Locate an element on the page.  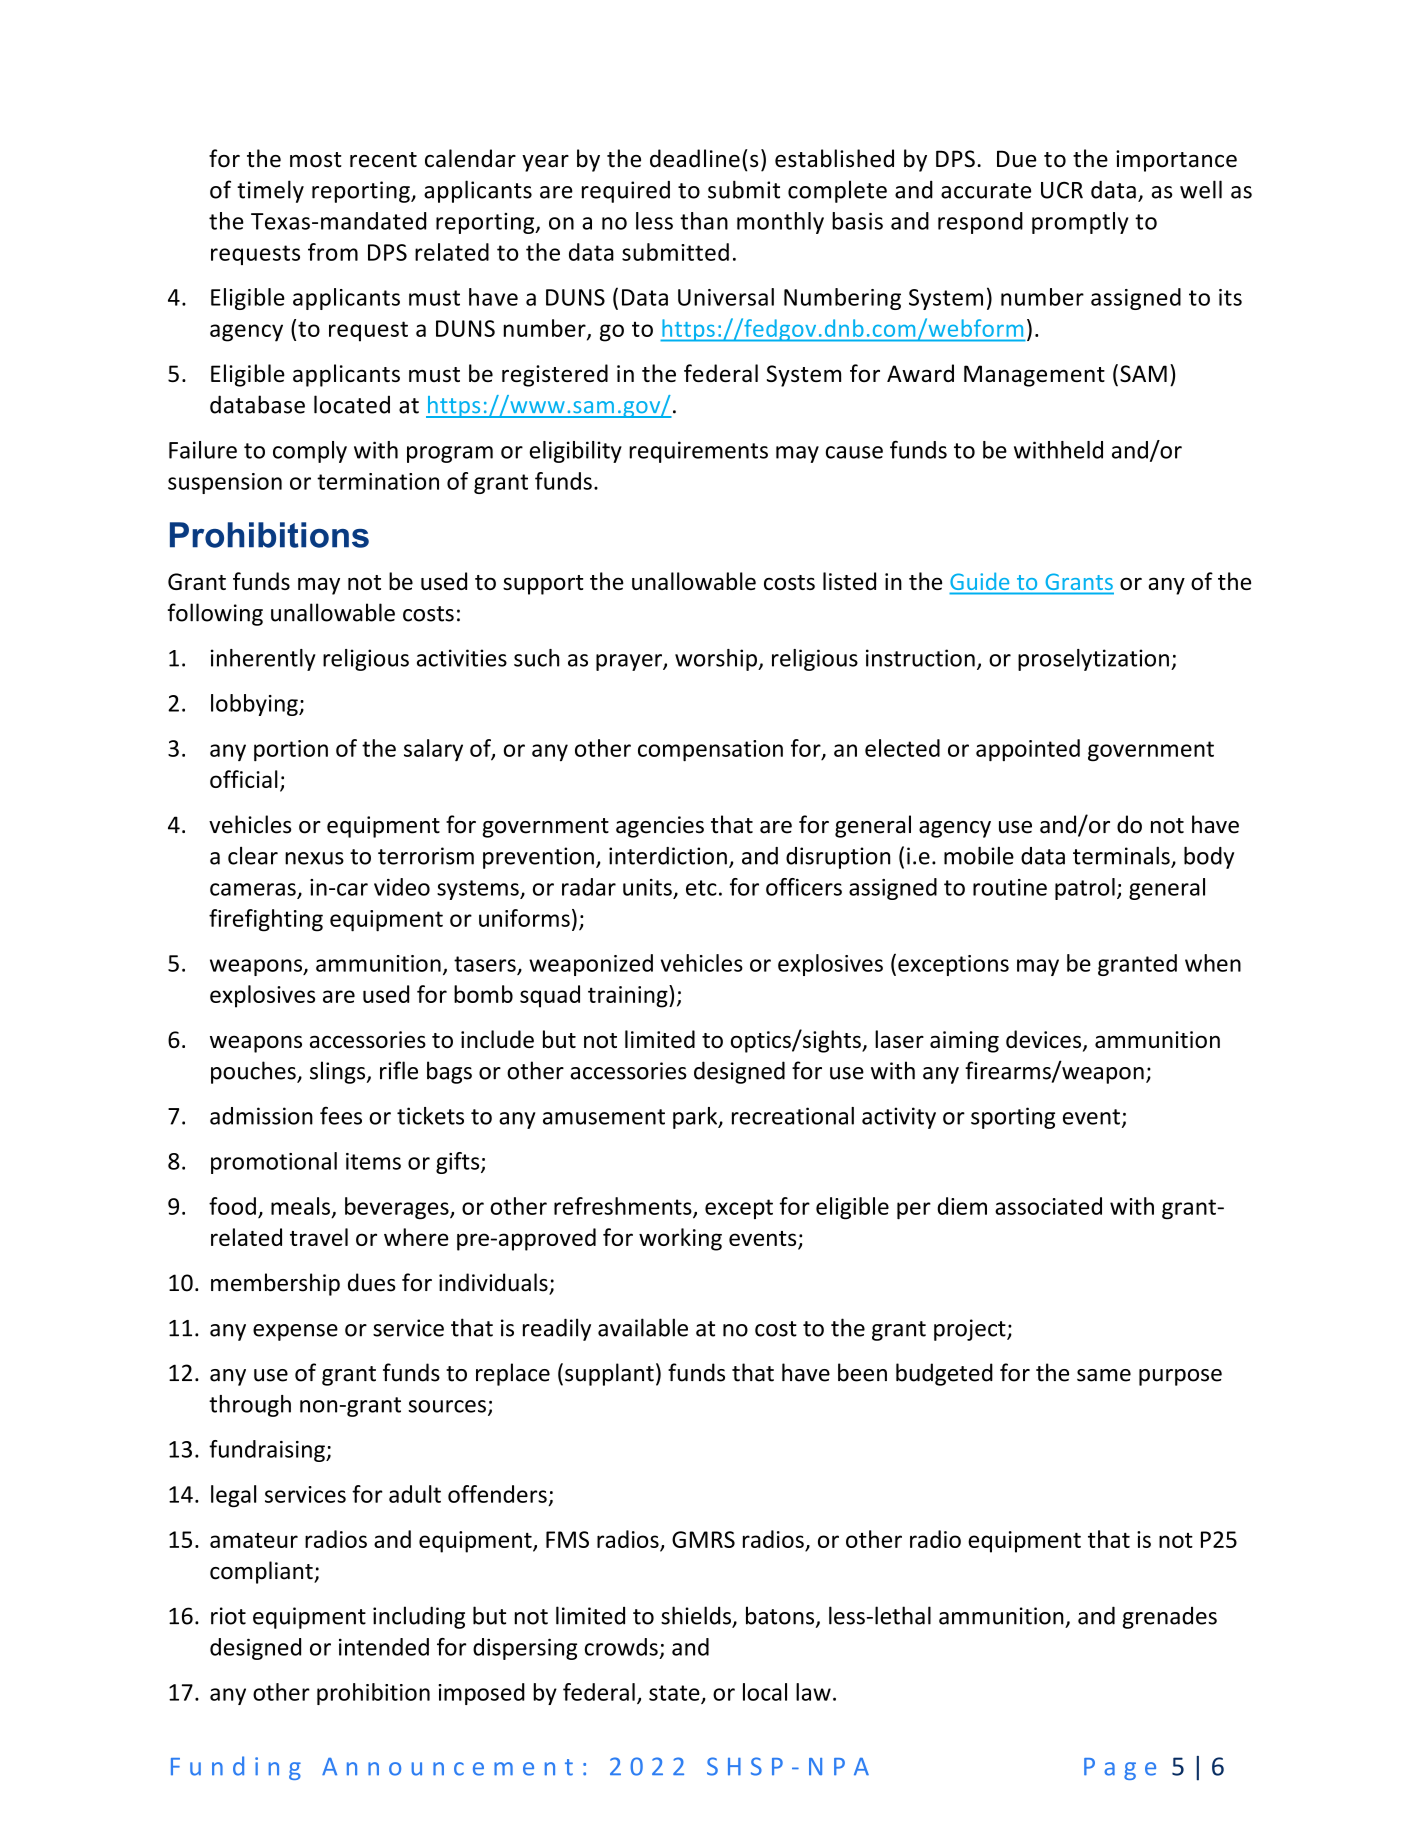
portion is located at coordinates (291, 750).
